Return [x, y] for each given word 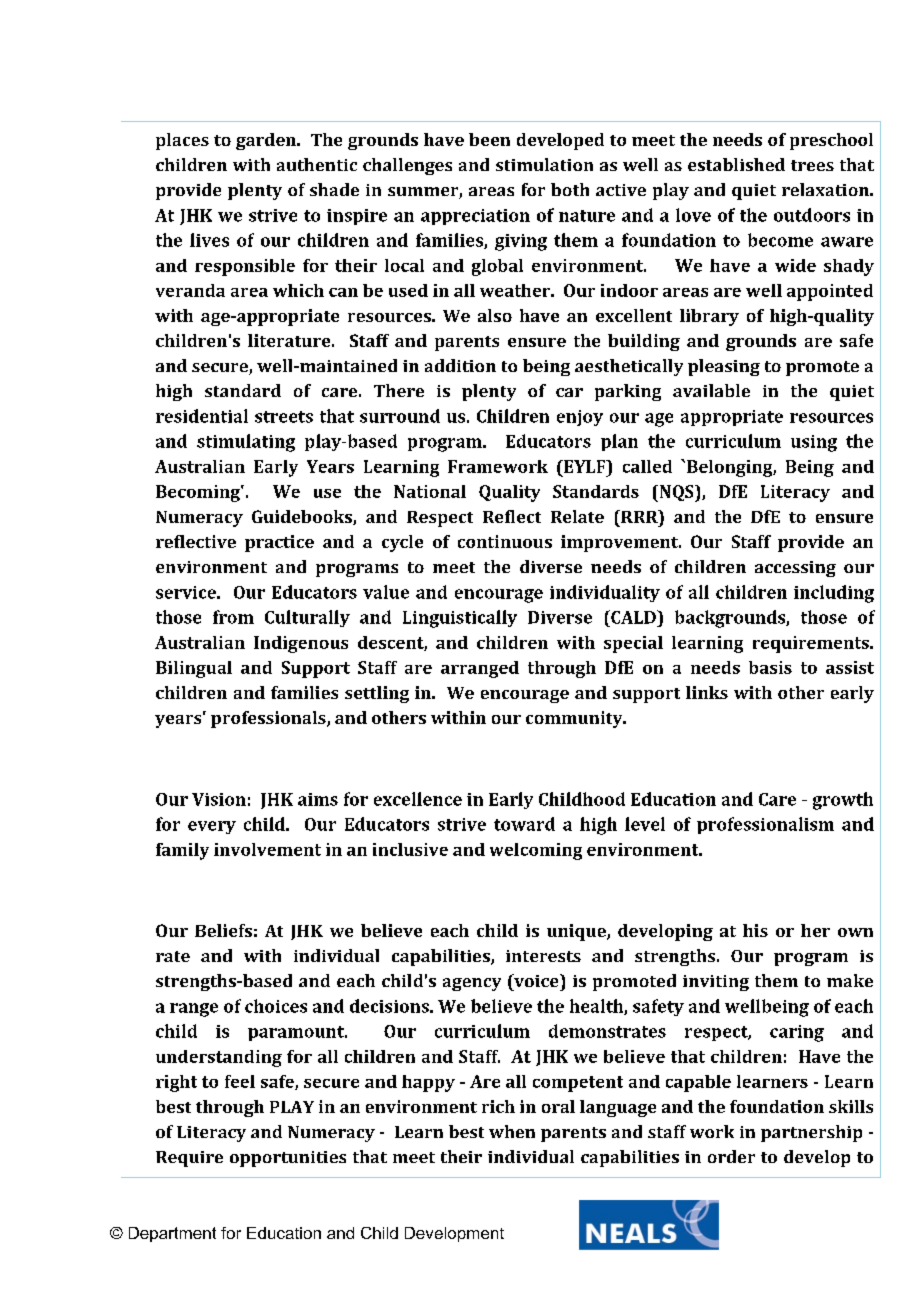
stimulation [544, 164]
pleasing [724, 367]
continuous [505, 541]
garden [267, 141]
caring [797, 1033]
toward [524, 824]
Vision [219, 799]
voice [536, 980]
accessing [795, 569]
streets [284, 417]
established [736, 164]
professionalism [765, 825]
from [233, 617]
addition [460, 365]
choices [276, 1006]
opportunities [288, 1159]
